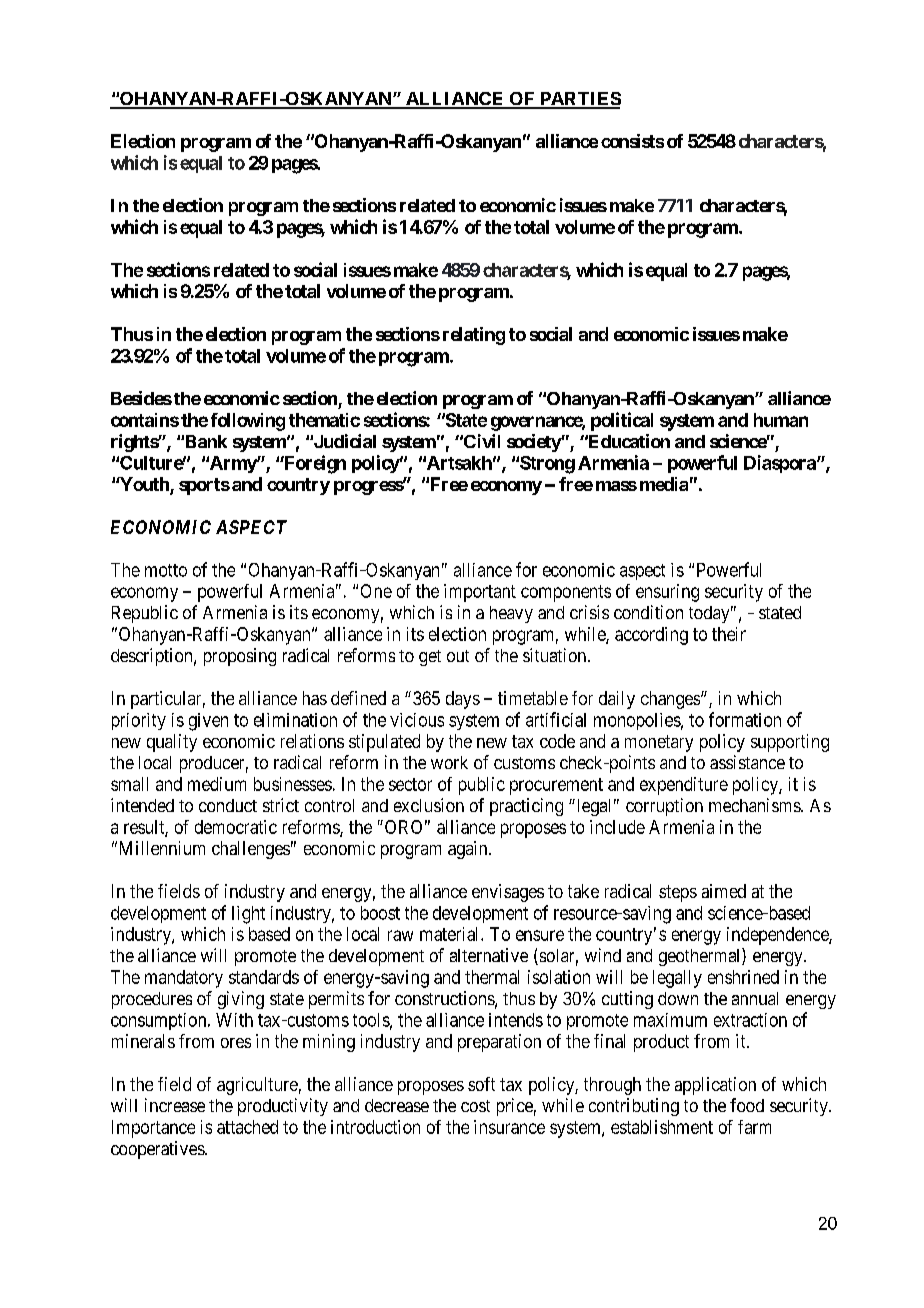 The image size is (924, 1308). Describe the element at coordinates (579, 100) in the screenshot. I see `PARTIES` at that location.
